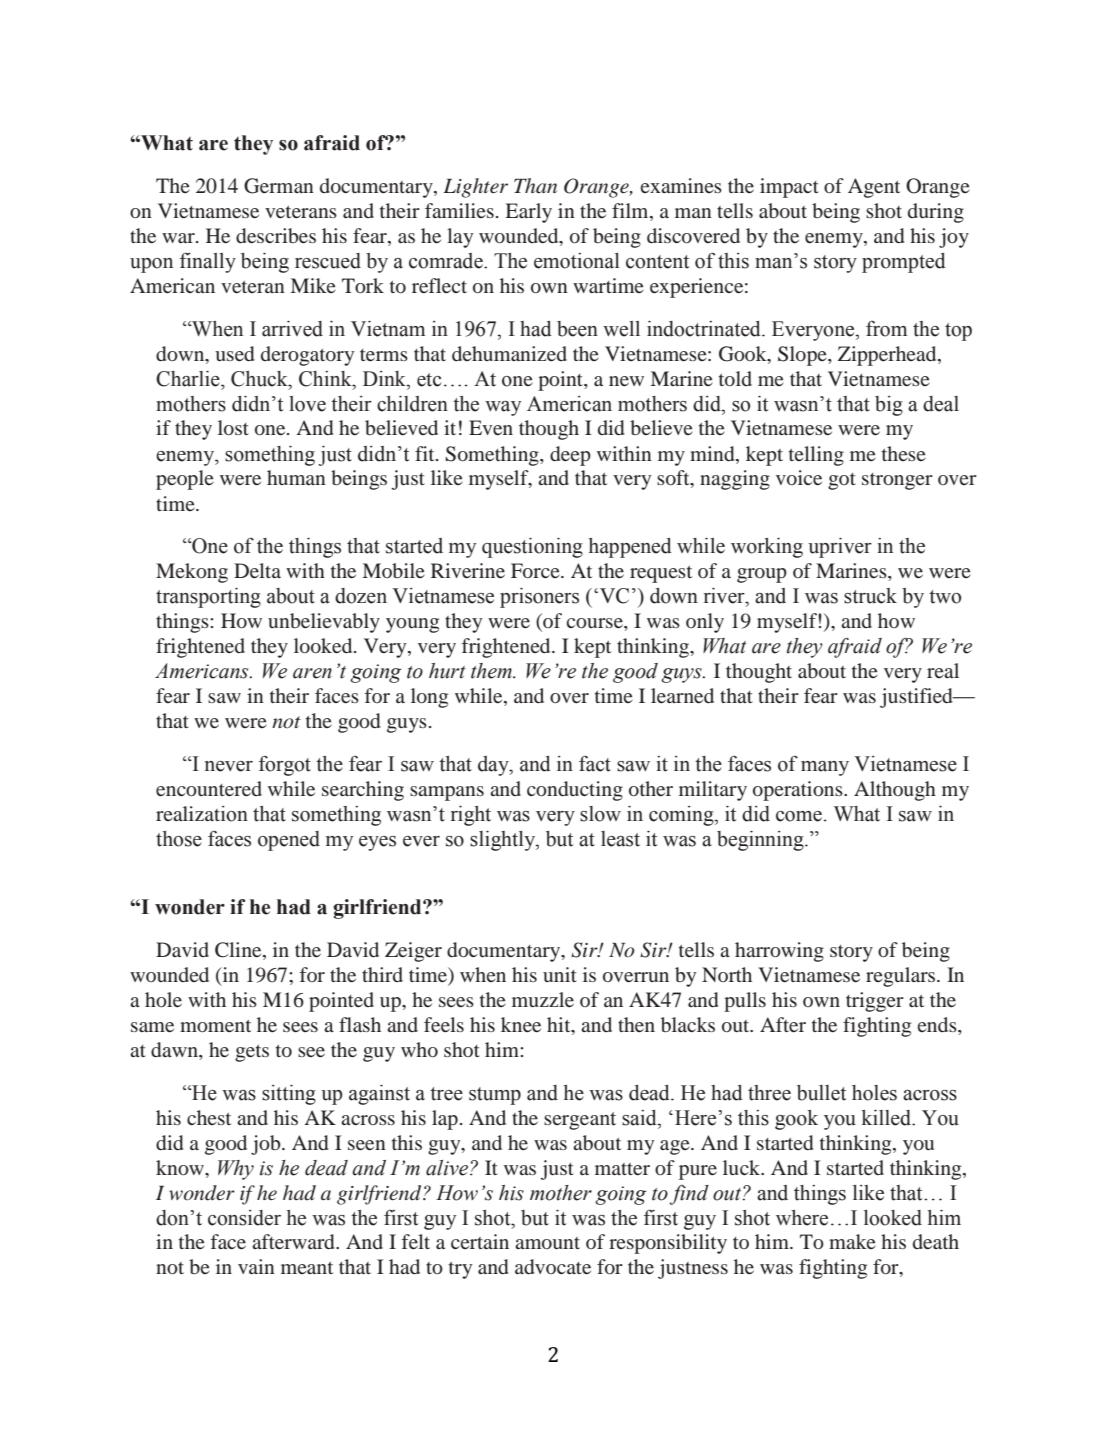 The image size is (1107, 1432). Describe the element at coordinates (528, 213) in the screenshot. I see `Early` at that location.
